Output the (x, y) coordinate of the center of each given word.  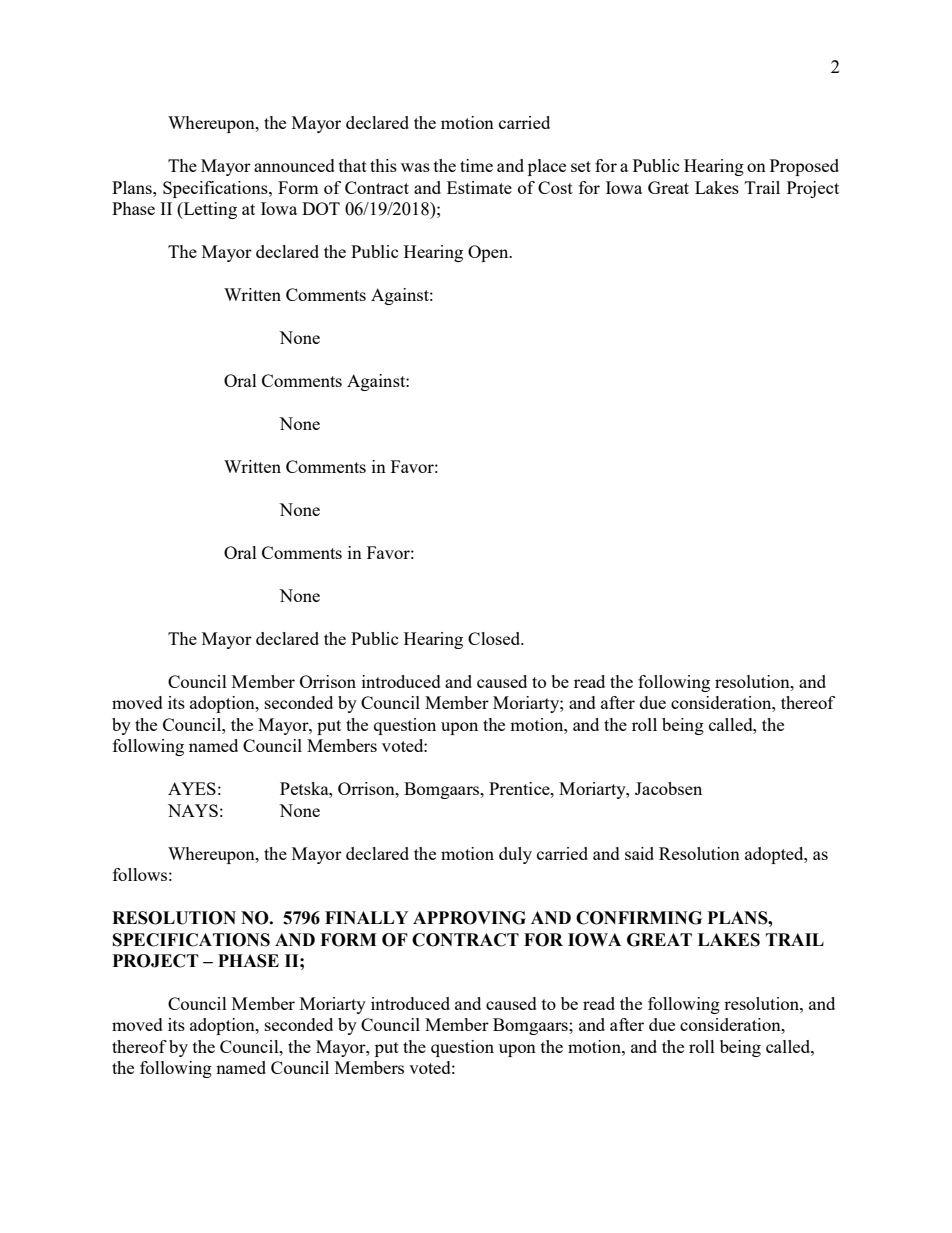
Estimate (479, 187)
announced (294, 165)
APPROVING (469, 918)
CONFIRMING (639, 918)
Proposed (804, 167)
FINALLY (366, 917)
